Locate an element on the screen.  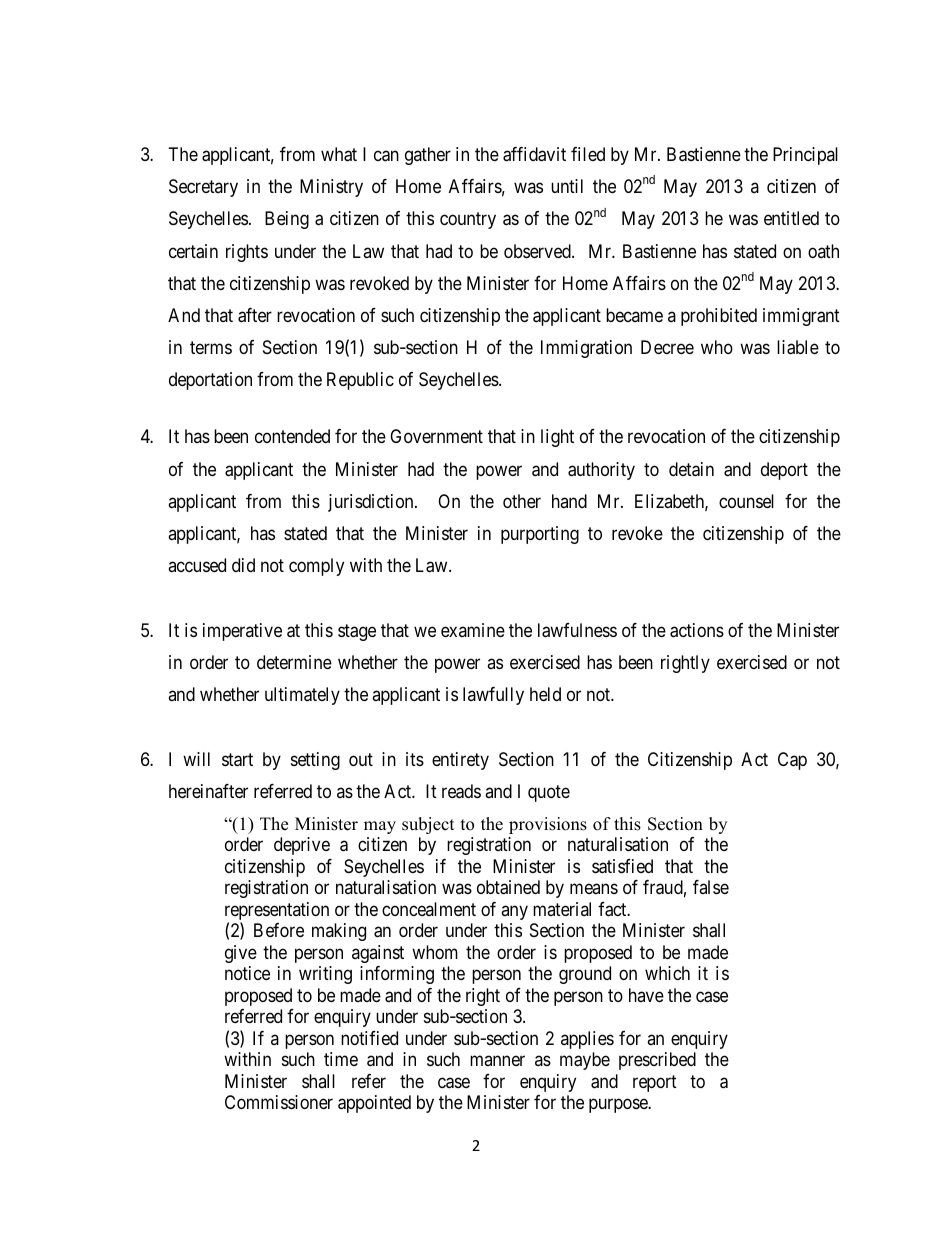
Commissioner is located at coordinates (279, 1102).
